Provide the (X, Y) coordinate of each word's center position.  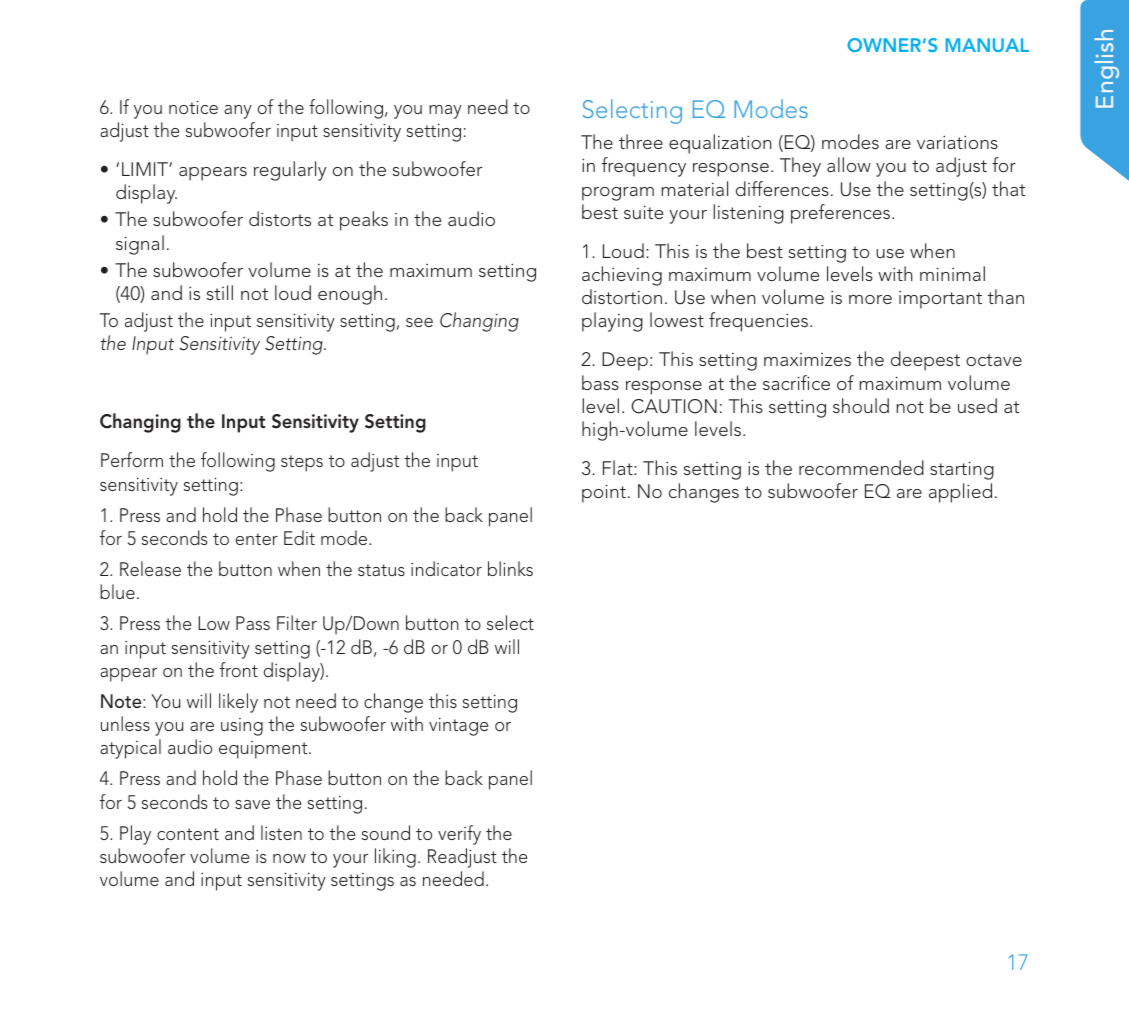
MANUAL (987, 45)
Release (150, 568)
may (445, 112)
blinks (510, 568)
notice (193, 107)
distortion (622, 296)
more (870, 299)
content (188, 834)
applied (960, 493)
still (220, 292)
